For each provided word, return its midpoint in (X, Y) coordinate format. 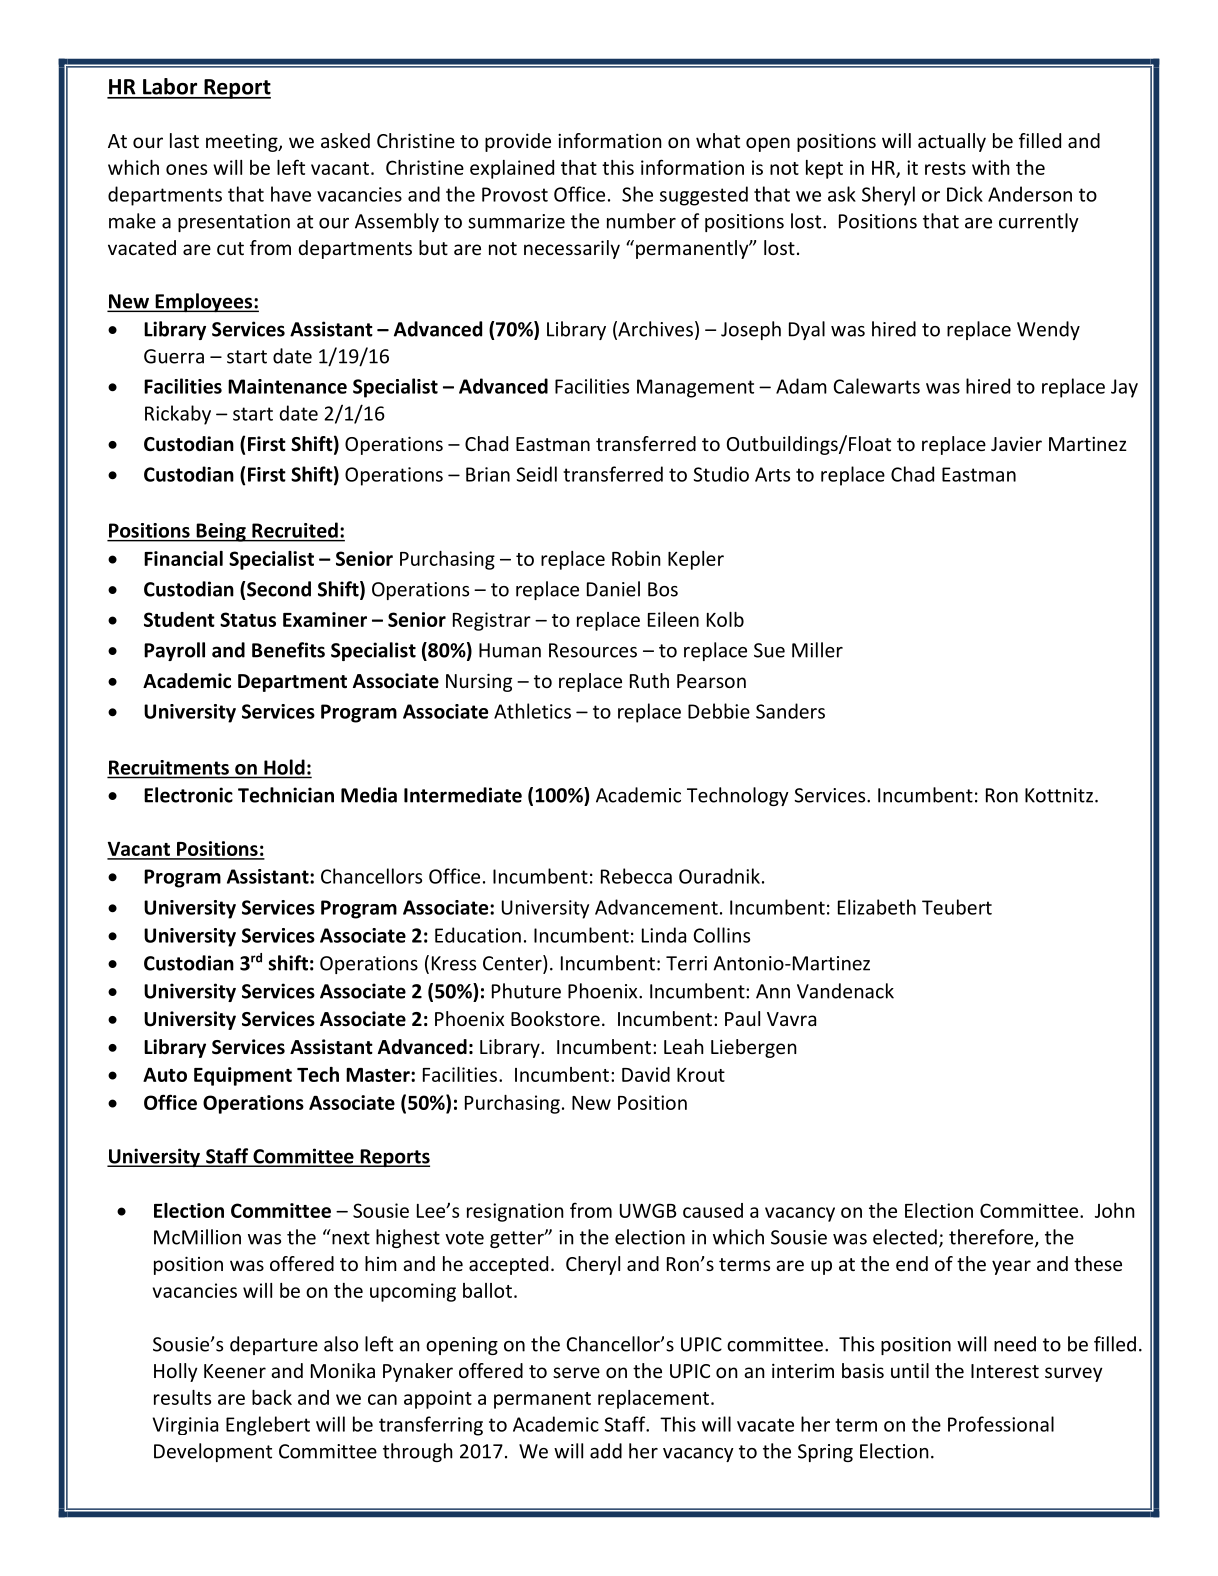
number (641, 221)
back (272, 1397)
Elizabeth (877, 907)
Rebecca (636, 876)
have (291, 194)
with (991, 167)
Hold (284, 767)
